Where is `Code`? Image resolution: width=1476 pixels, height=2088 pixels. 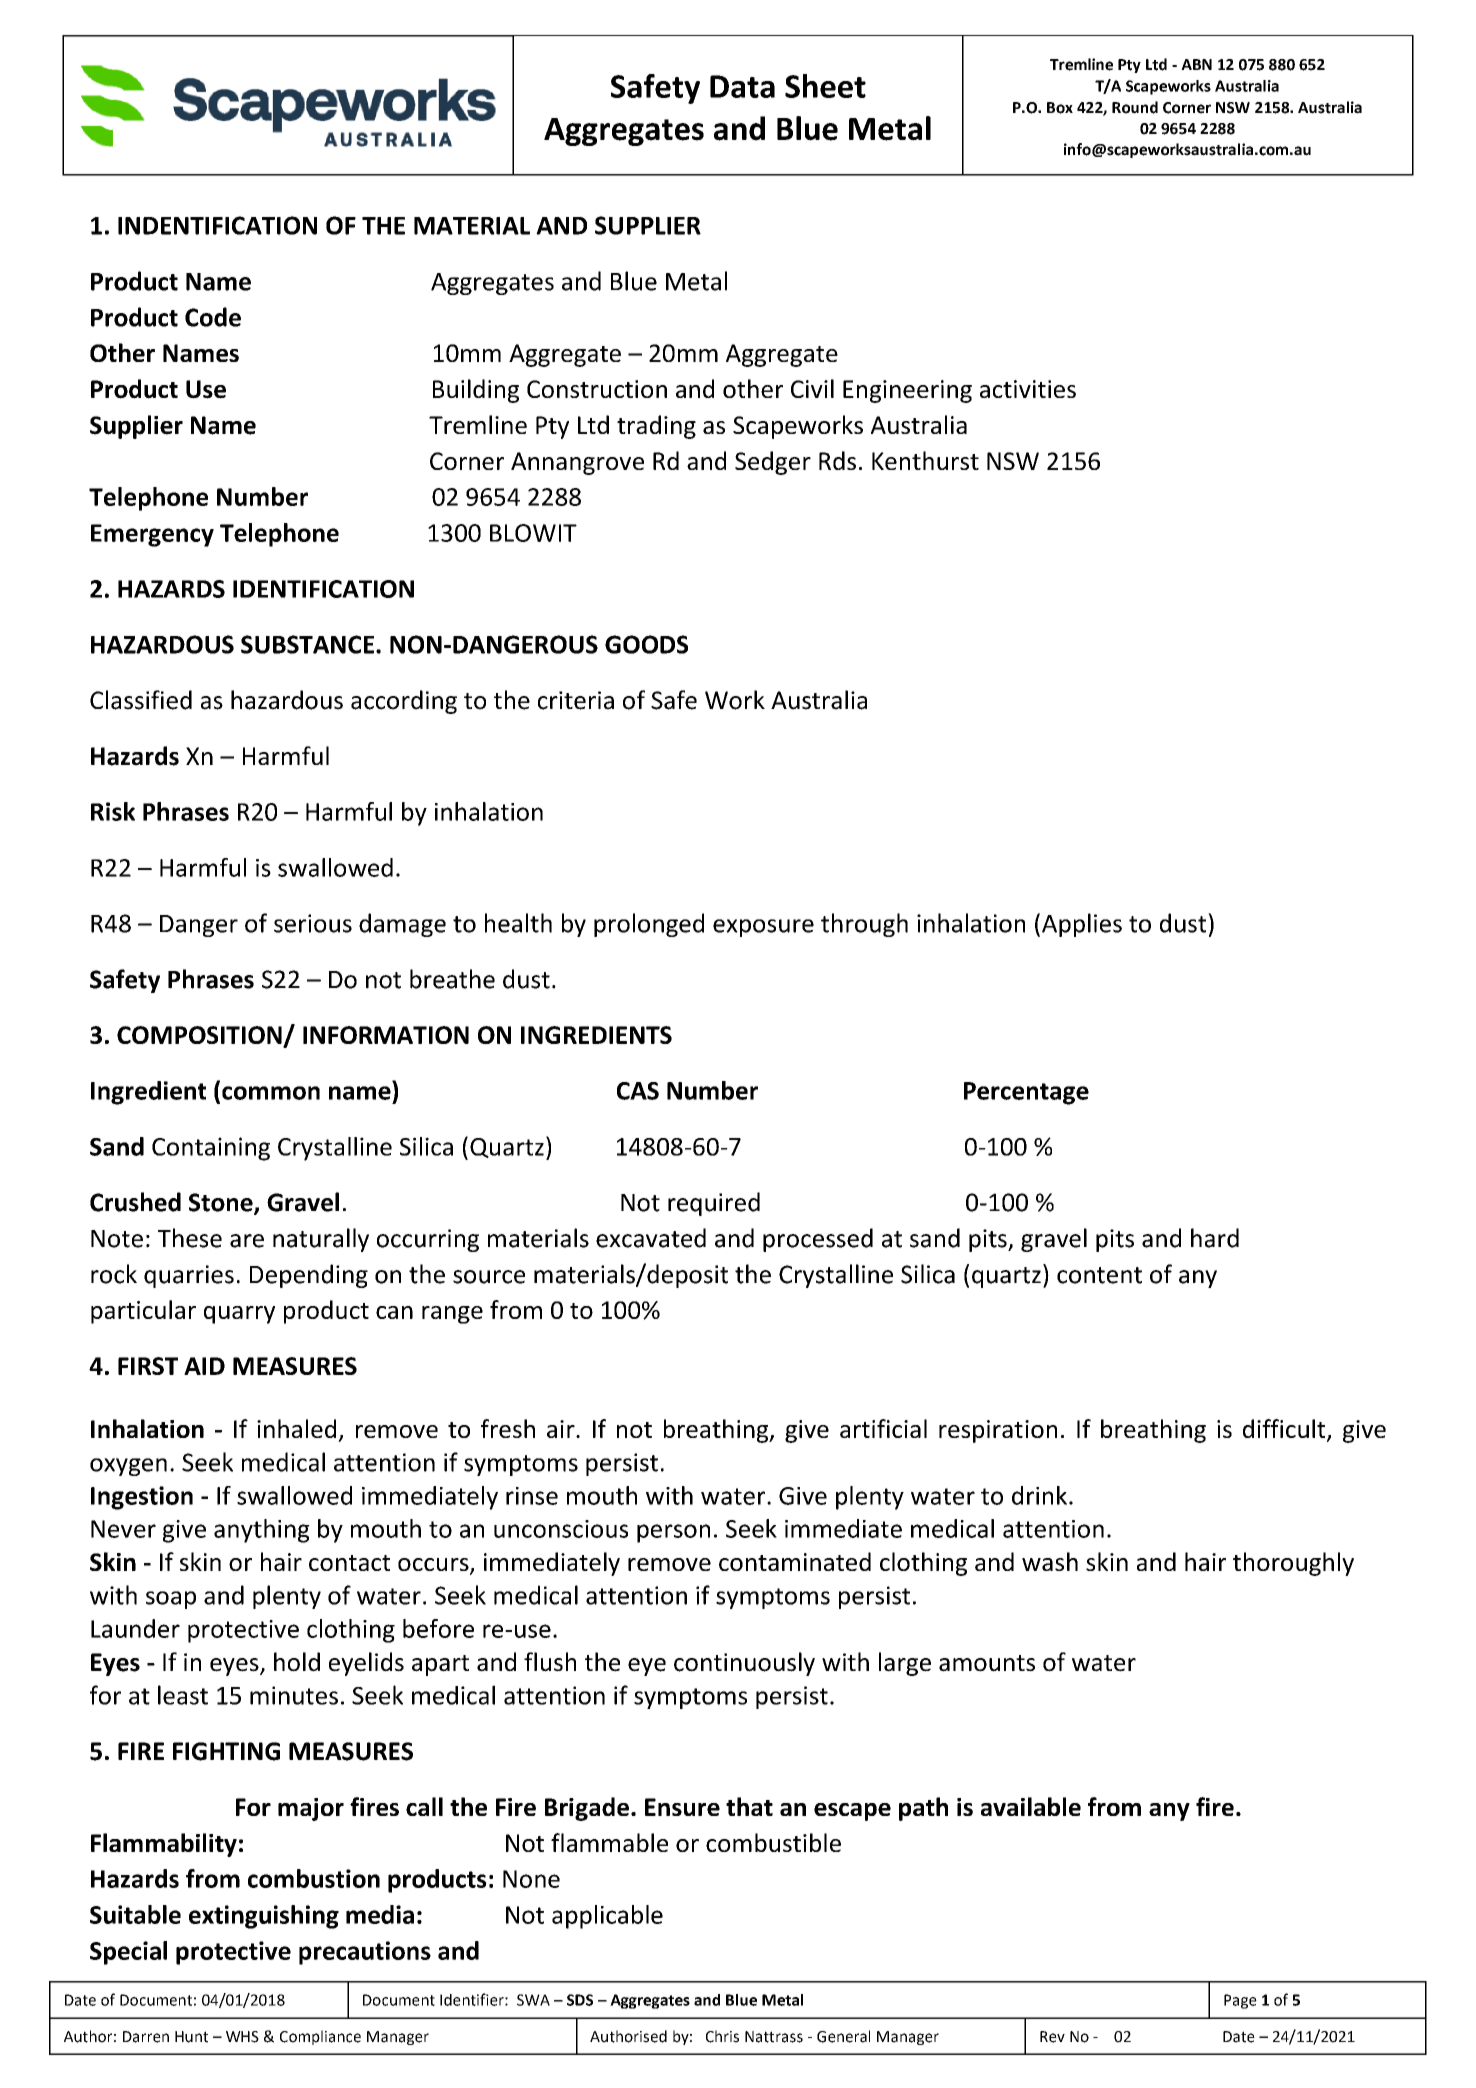 Code is located at coordinates (213, 317).
